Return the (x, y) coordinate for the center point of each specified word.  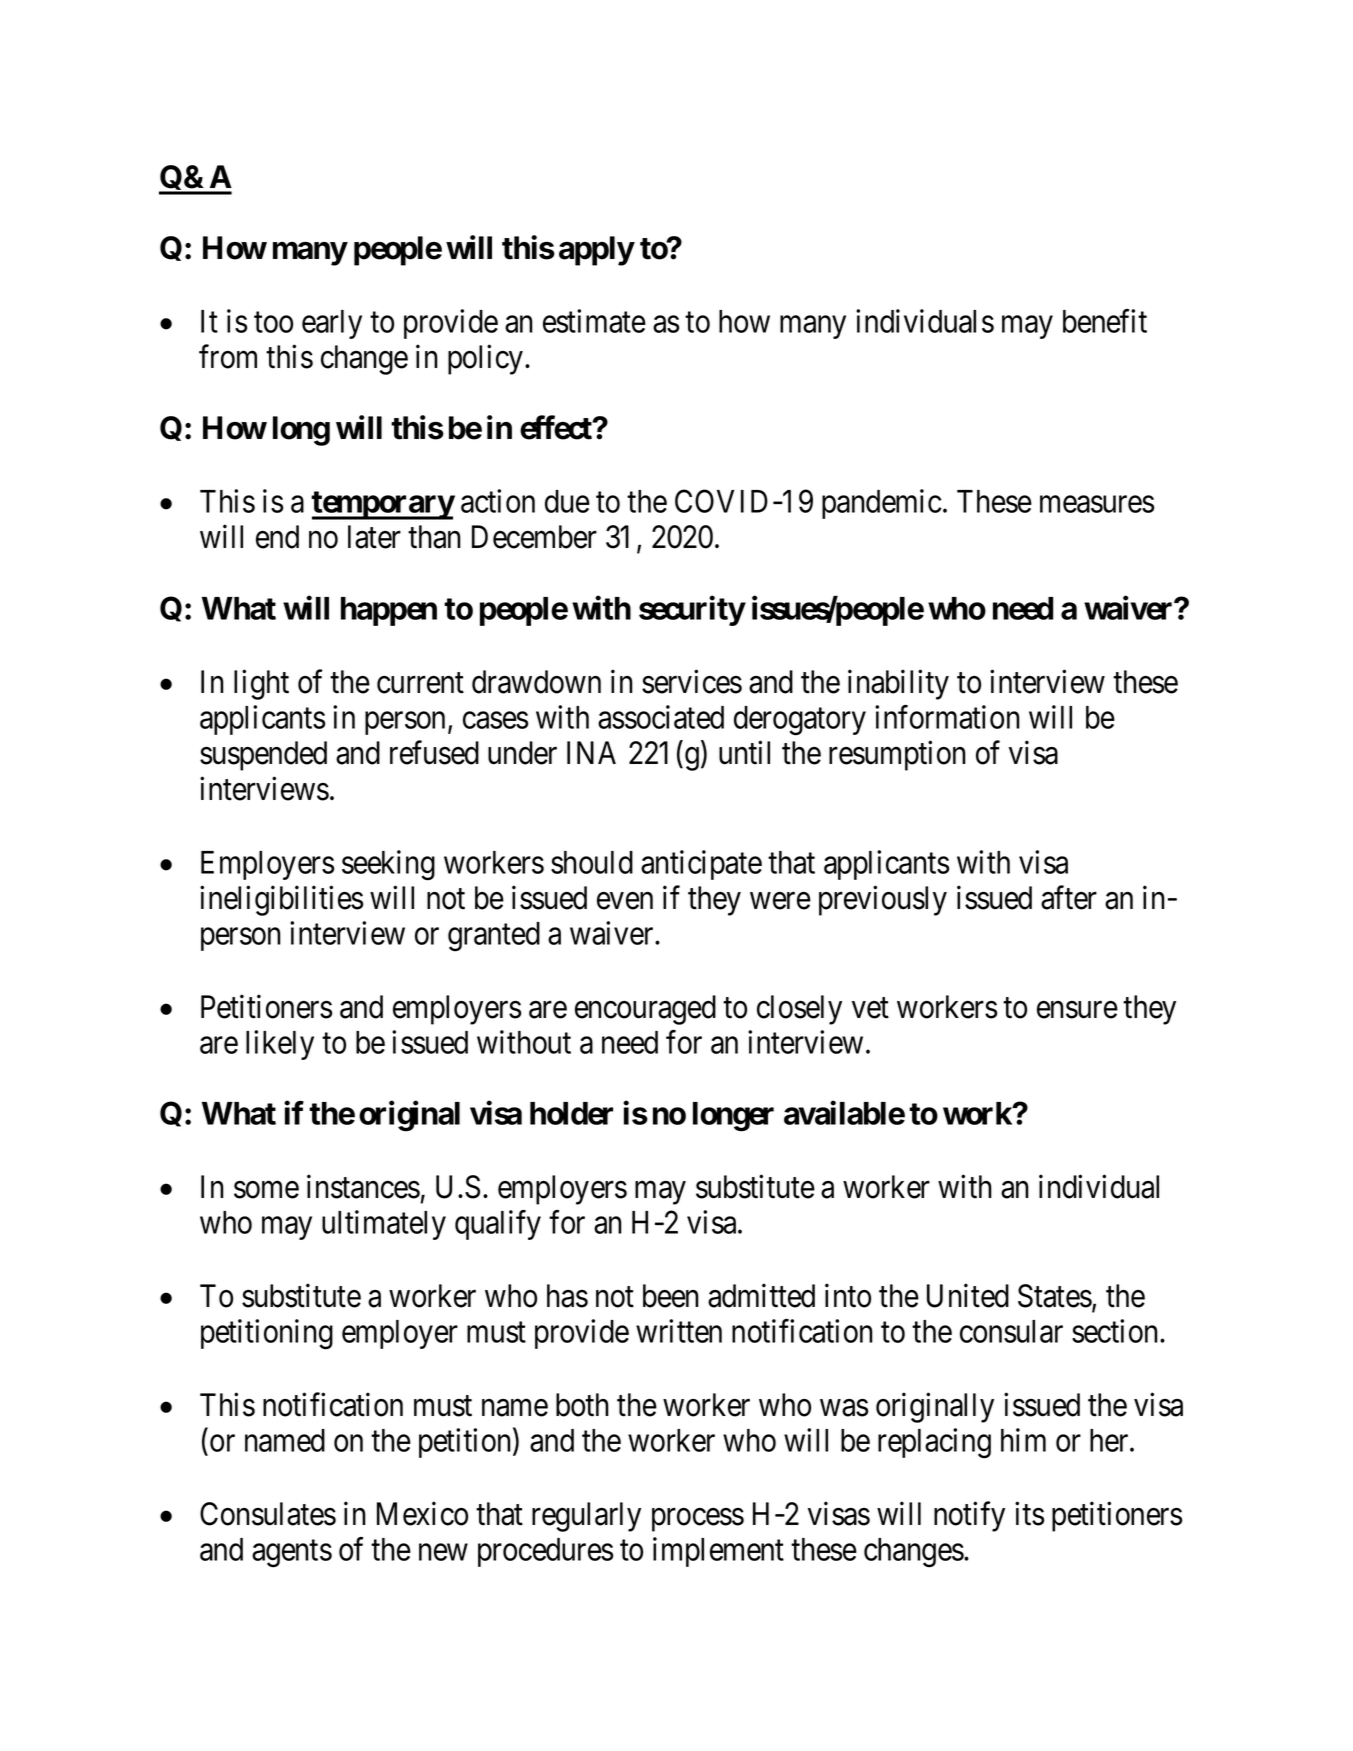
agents (292, 1554)
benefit (1105, 321)
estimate (594, 321)
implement (718, 1552)
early (332, 324)
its (1029, 1514)
